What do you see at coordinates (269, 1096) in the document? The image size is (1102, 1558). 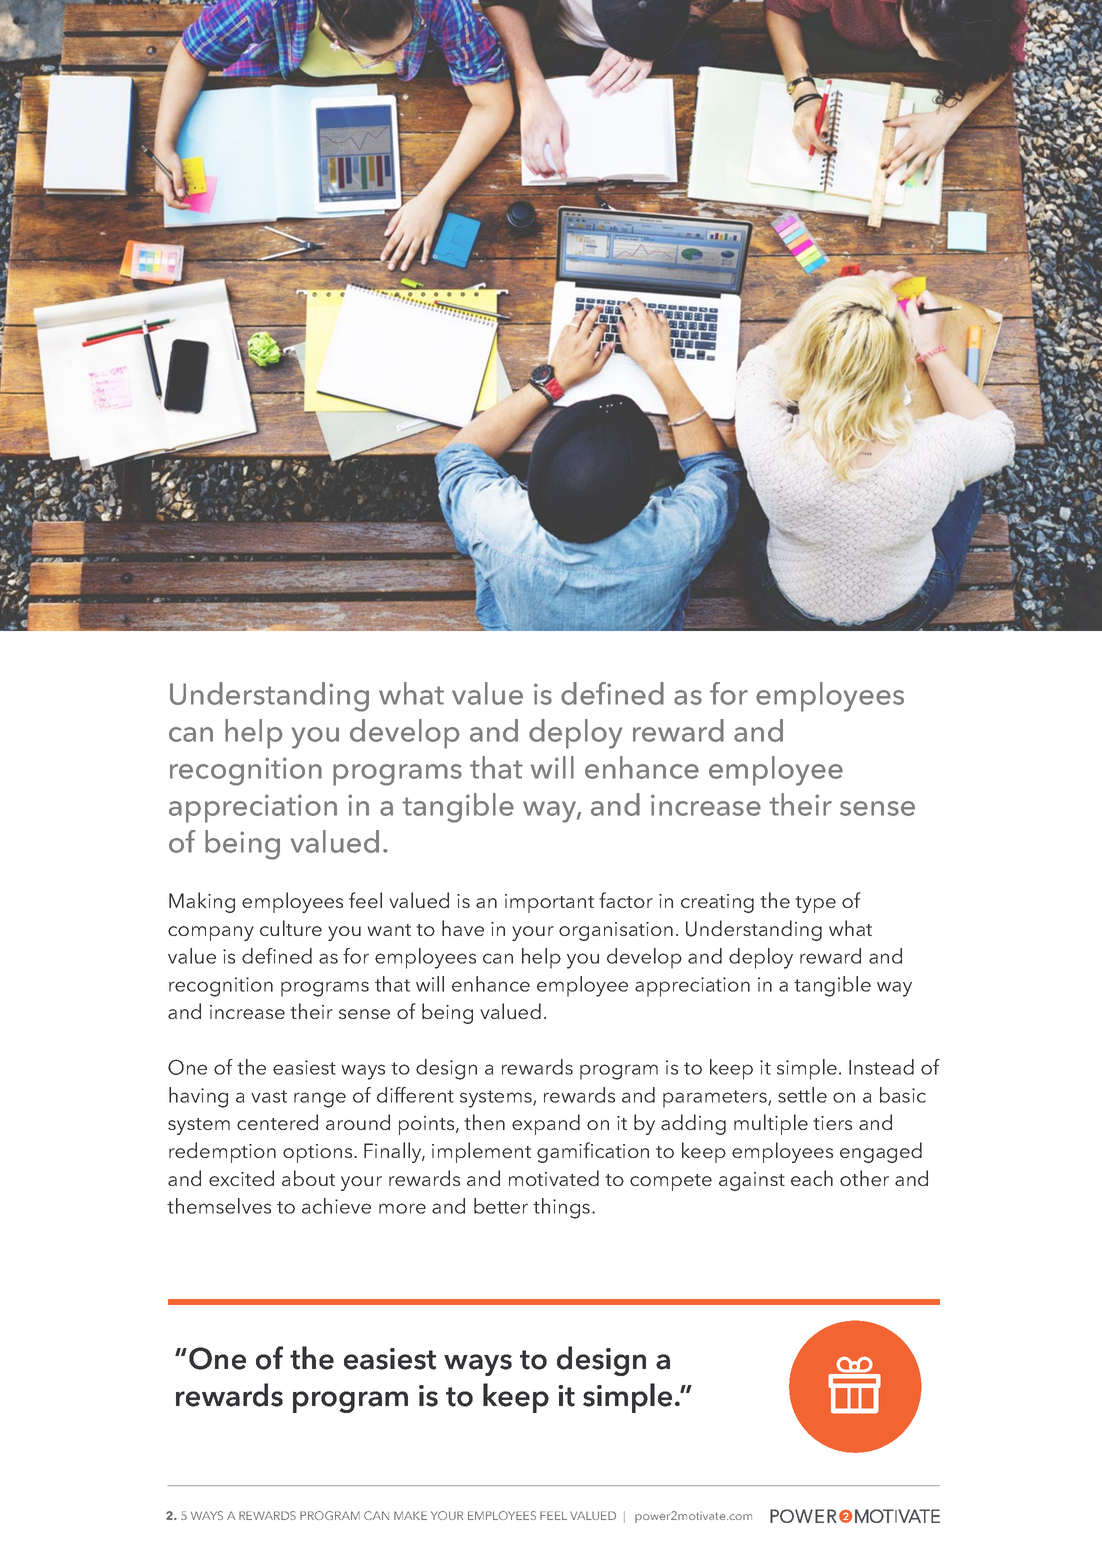 I see `vast` at bounding box center [269, 1096].
